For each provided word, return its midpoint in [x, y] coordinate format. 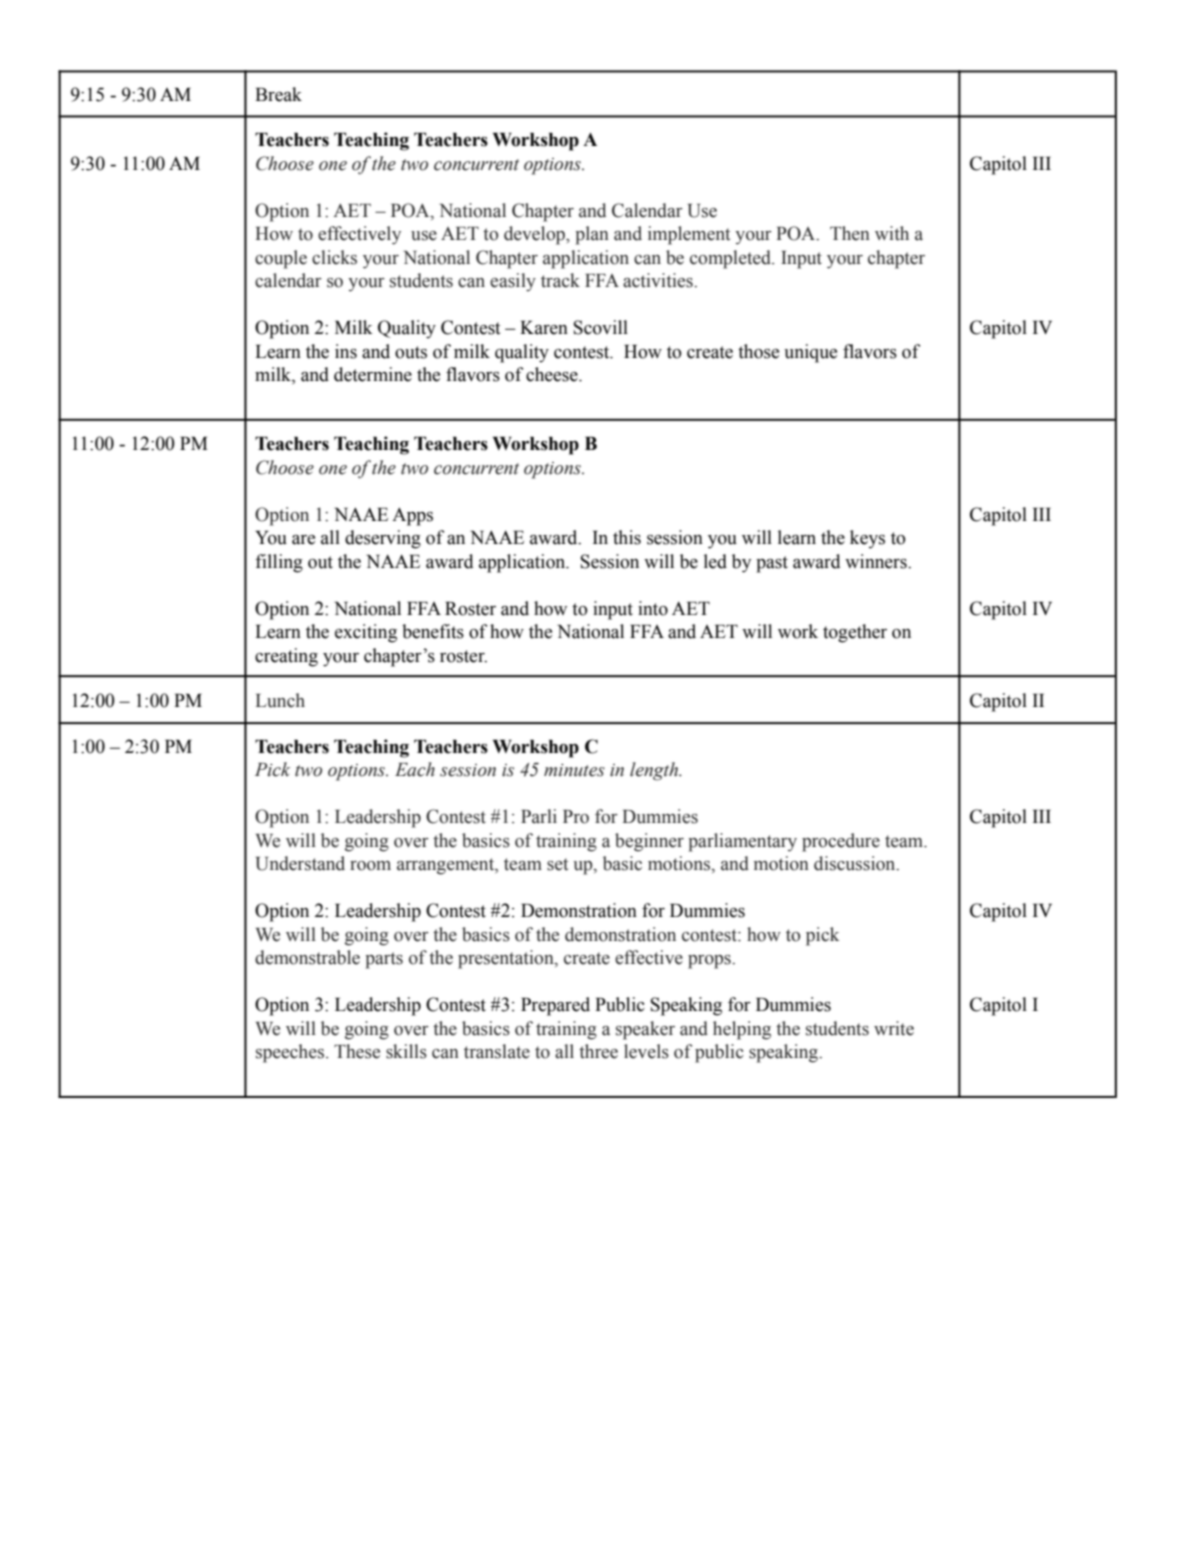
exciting [366, 633]
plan [592, 235]
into [653, 608]
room [370, 866]
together [855, 633]
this [627, 537]
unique [810, 353]
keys [867, 539]
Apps [412, 516]
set [557, 864]
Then [850, 233]
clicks [334, 257]
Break [278, 94]
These [357, 1051]
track [560, 280]
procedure [841, 842]
